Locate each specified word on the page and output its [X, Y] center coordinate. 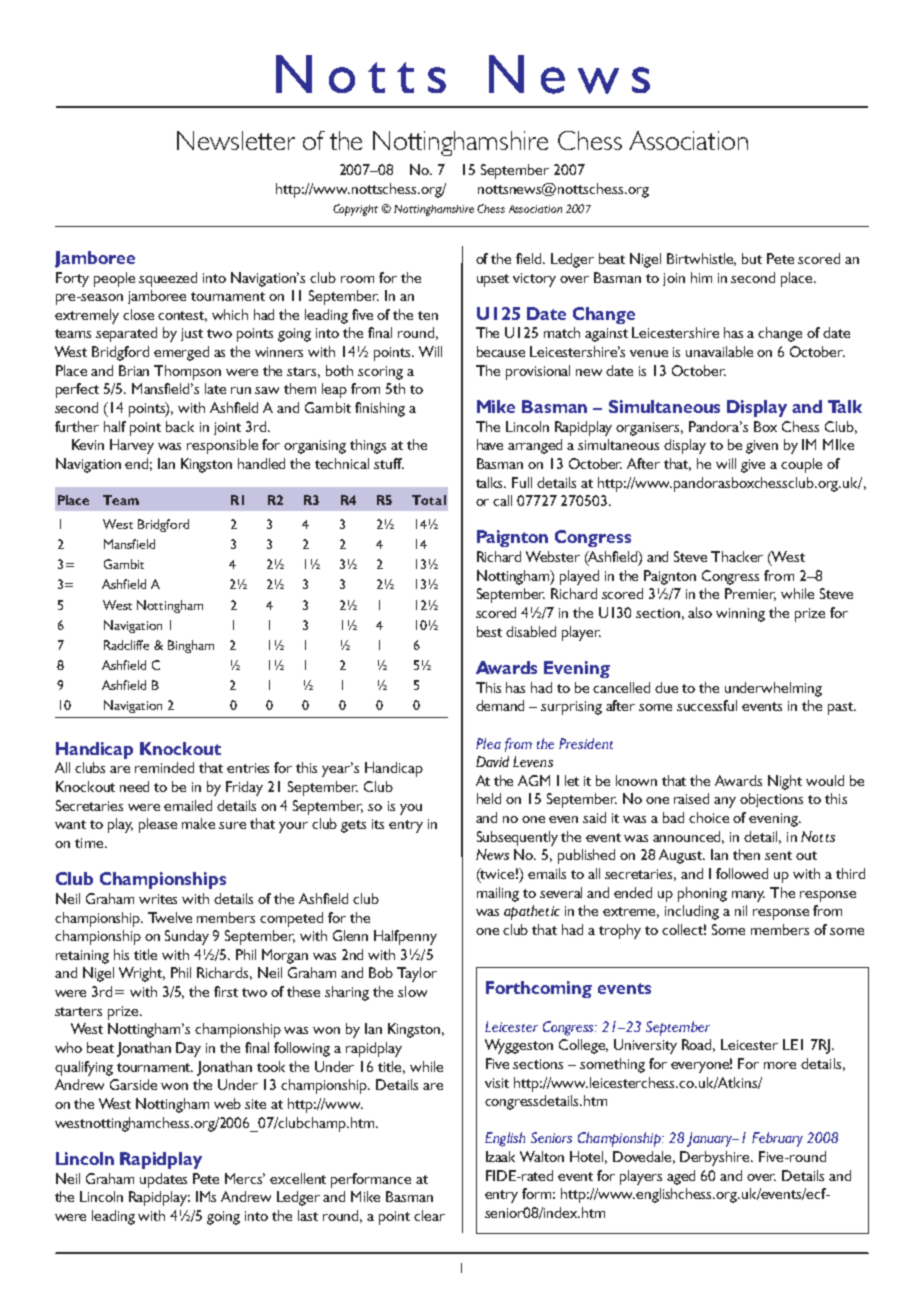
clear [429, 1215]
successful [707, 705]
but [752, 258]
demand [500, 705]
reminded [164, 767]
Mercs [245, 1178]
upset [493, 280]
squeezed [168, 279]
